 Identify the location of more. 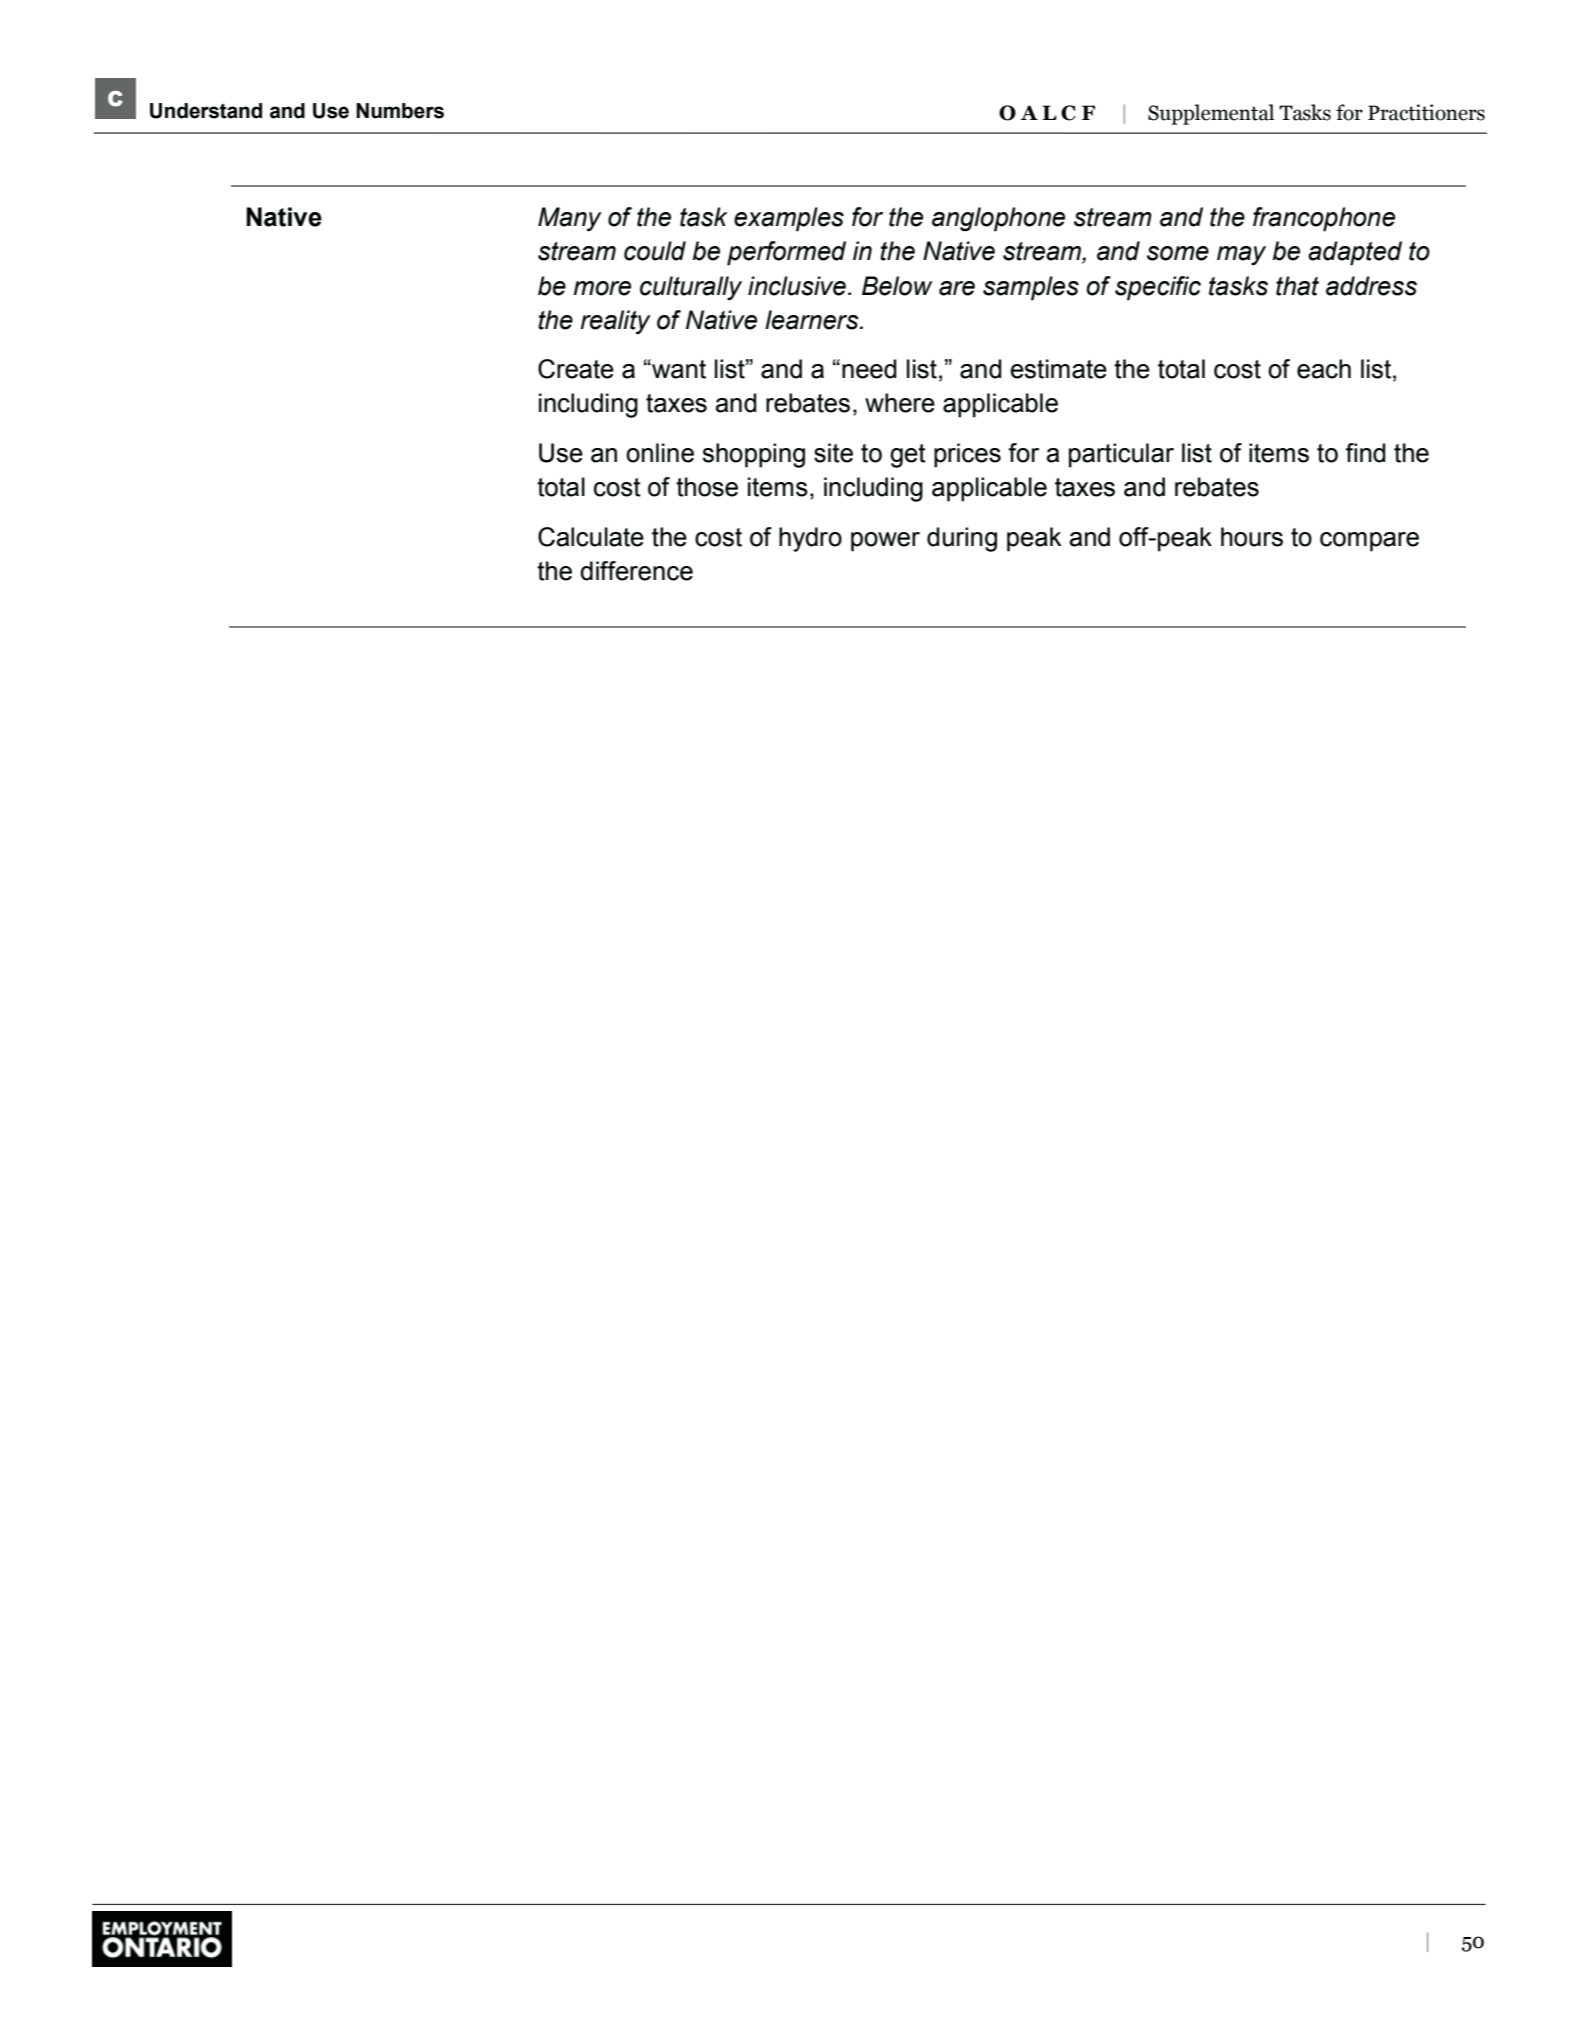
(602, 288).
